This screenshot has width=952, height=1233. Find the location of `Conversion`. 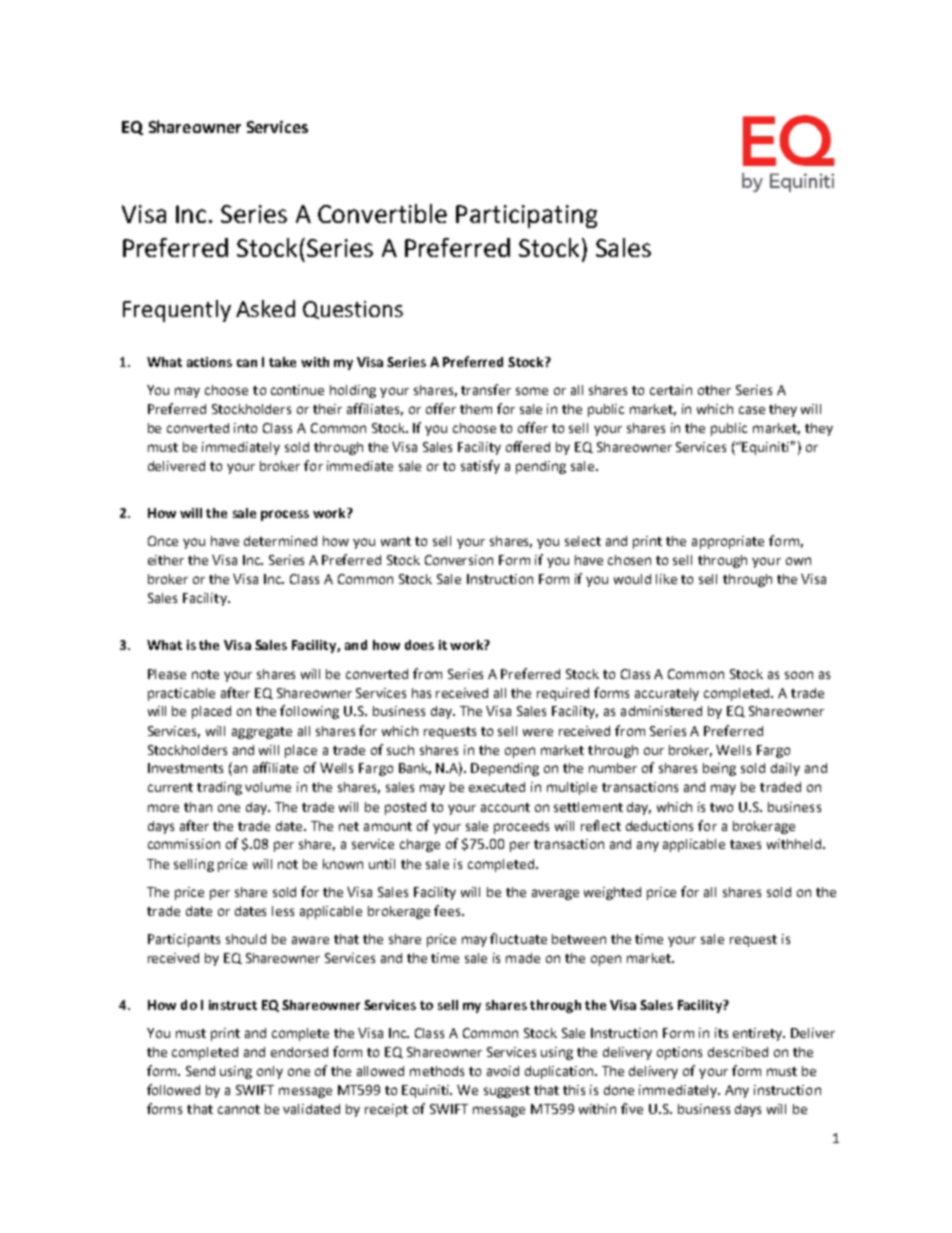

Conversion is located at coordinates (459, 560).
